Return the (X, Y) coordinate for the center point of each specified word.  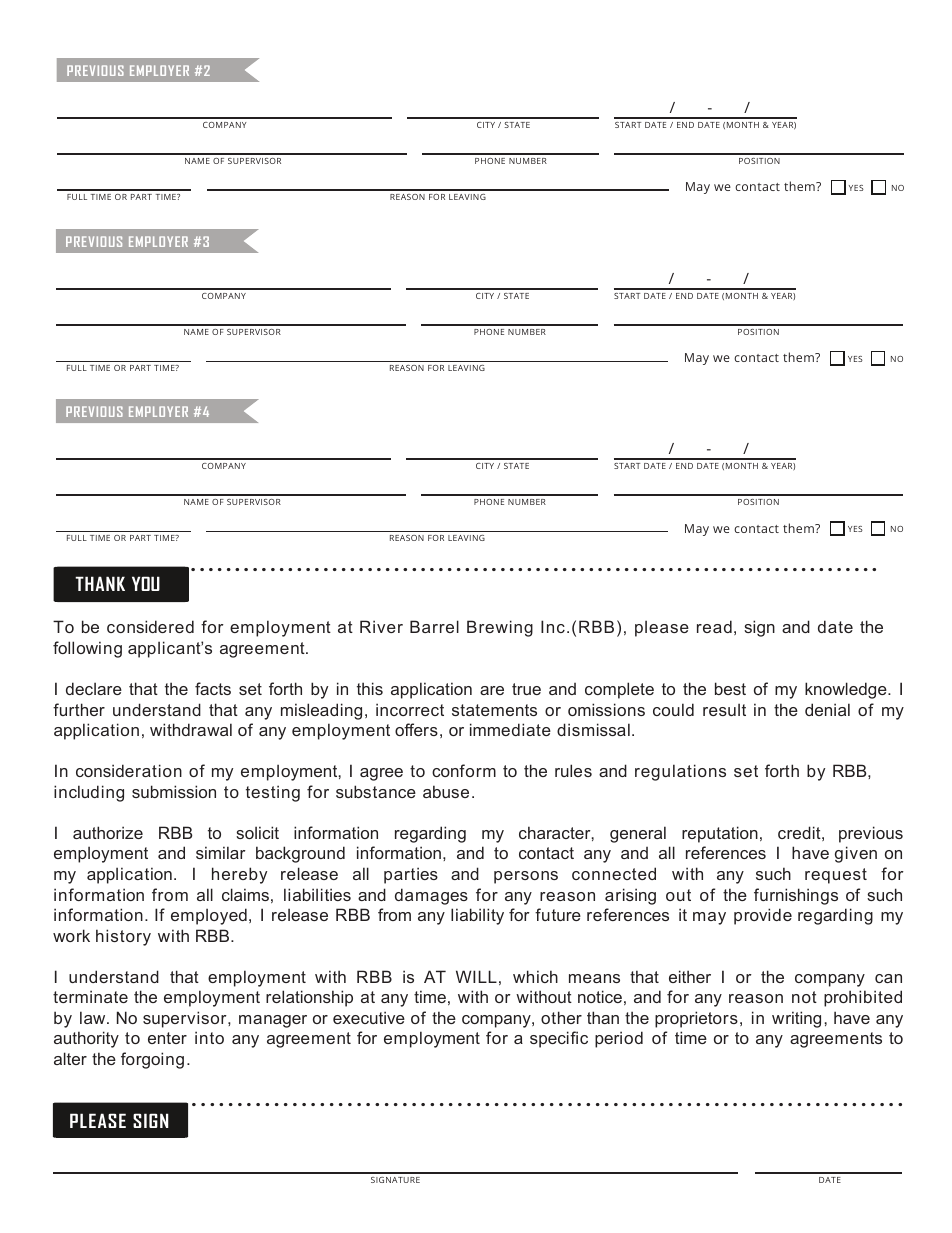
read (714, 626)
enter (167, 1038)
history (123, 937)
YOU (146, 583)
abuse (446, 791)
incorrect (410, 709)
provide (763, 916)
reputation (720, 834)
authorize (108, 832)
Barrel (434, 626)
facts (213, 688)
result (724, 709)
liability (477, 916)
